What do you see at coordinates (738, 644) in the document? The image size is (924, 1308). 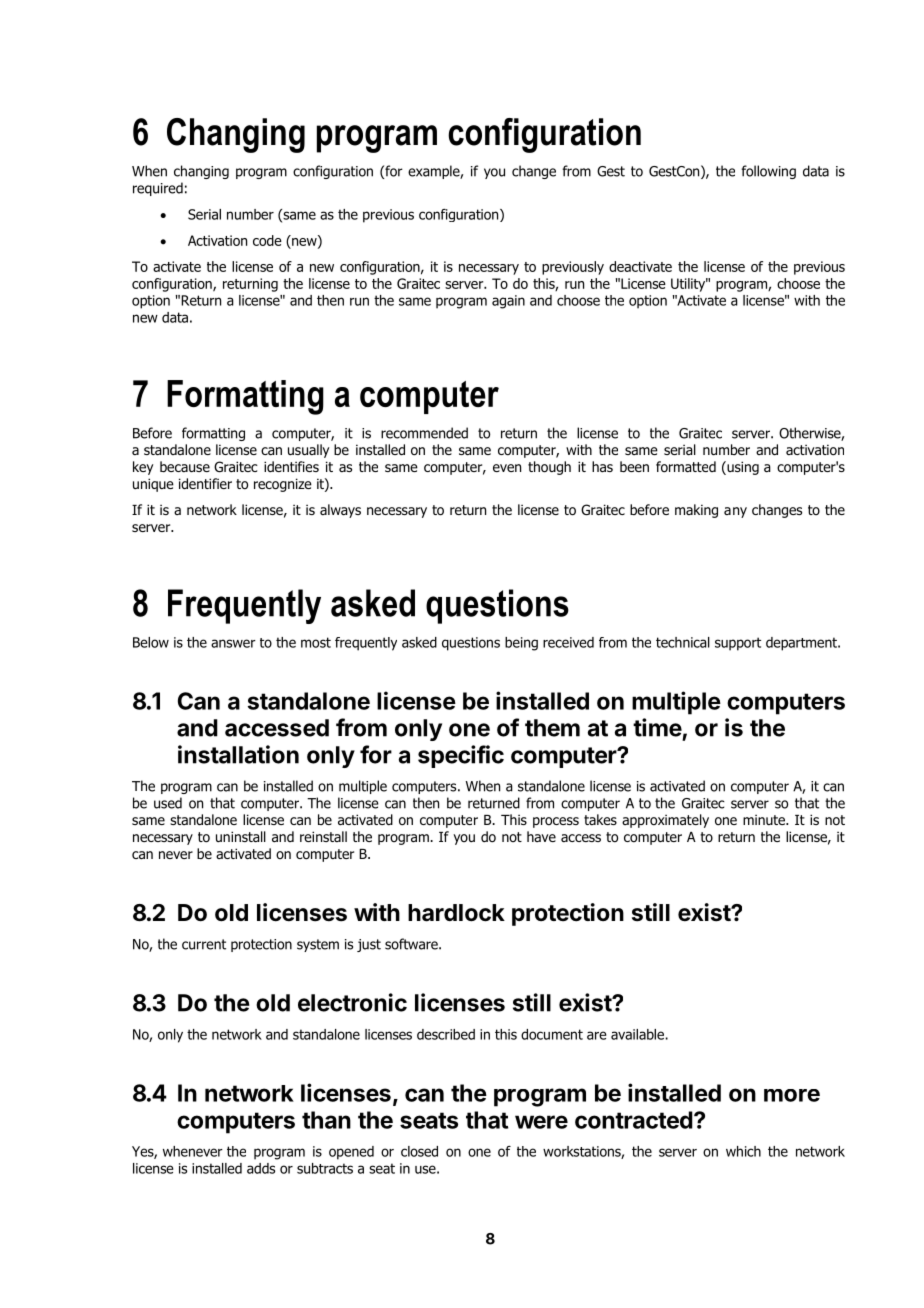 I see `support` at bounding box center [738, 644].
